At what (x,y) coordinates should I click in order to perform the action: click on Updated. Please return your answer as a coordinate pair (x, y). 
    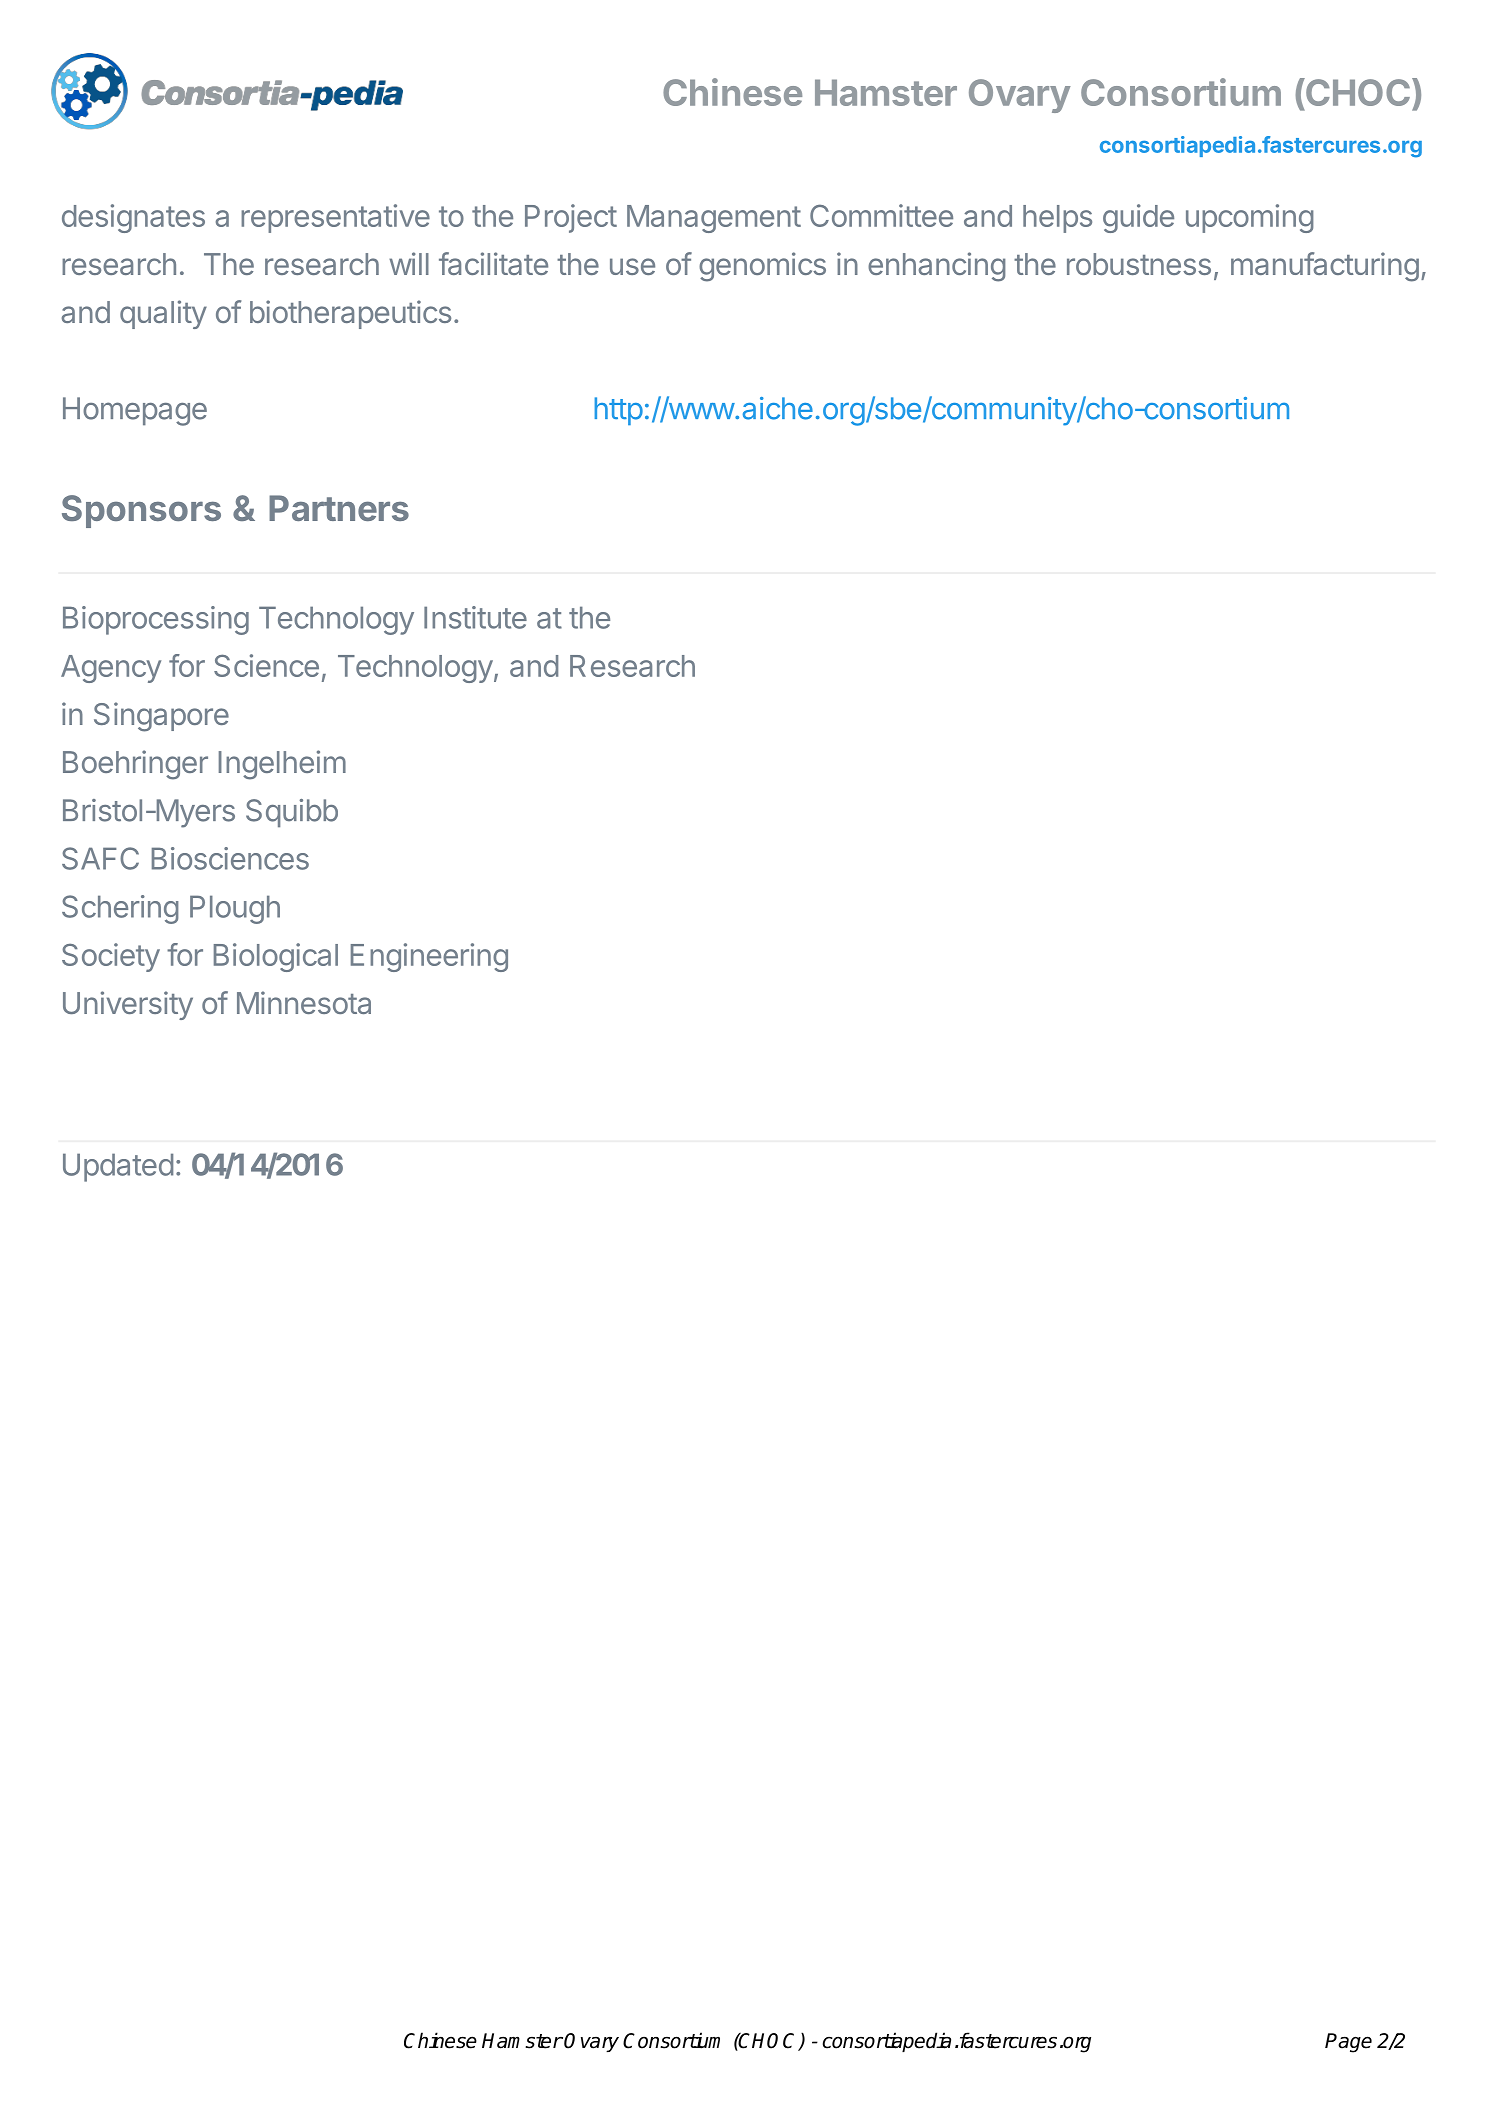
    Looking at the image, I should click on (118, 1167).
